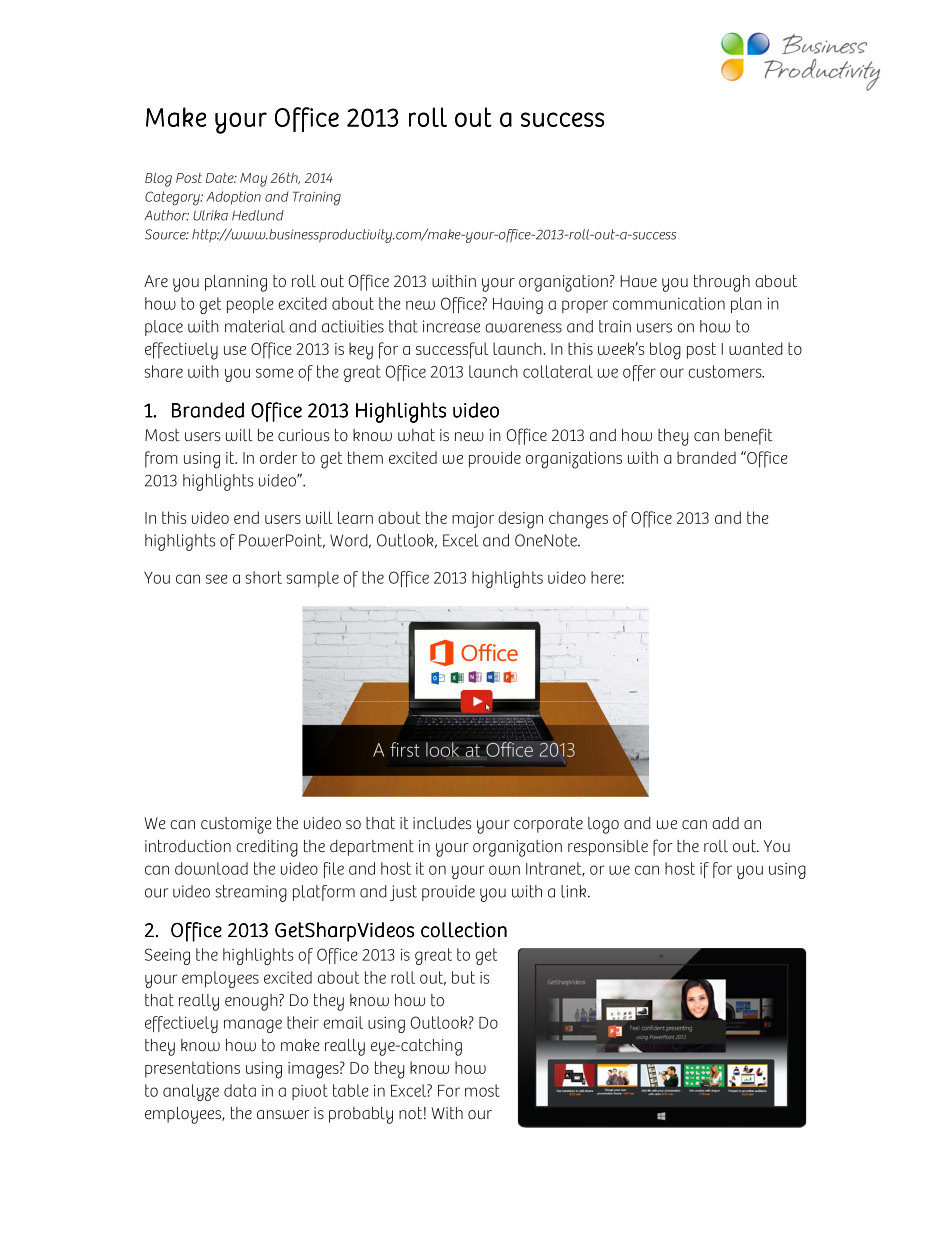 This image has height=1233, width=952. Describe the element at coordinates (361, 1115) in the image. I see `probably` at that location.
